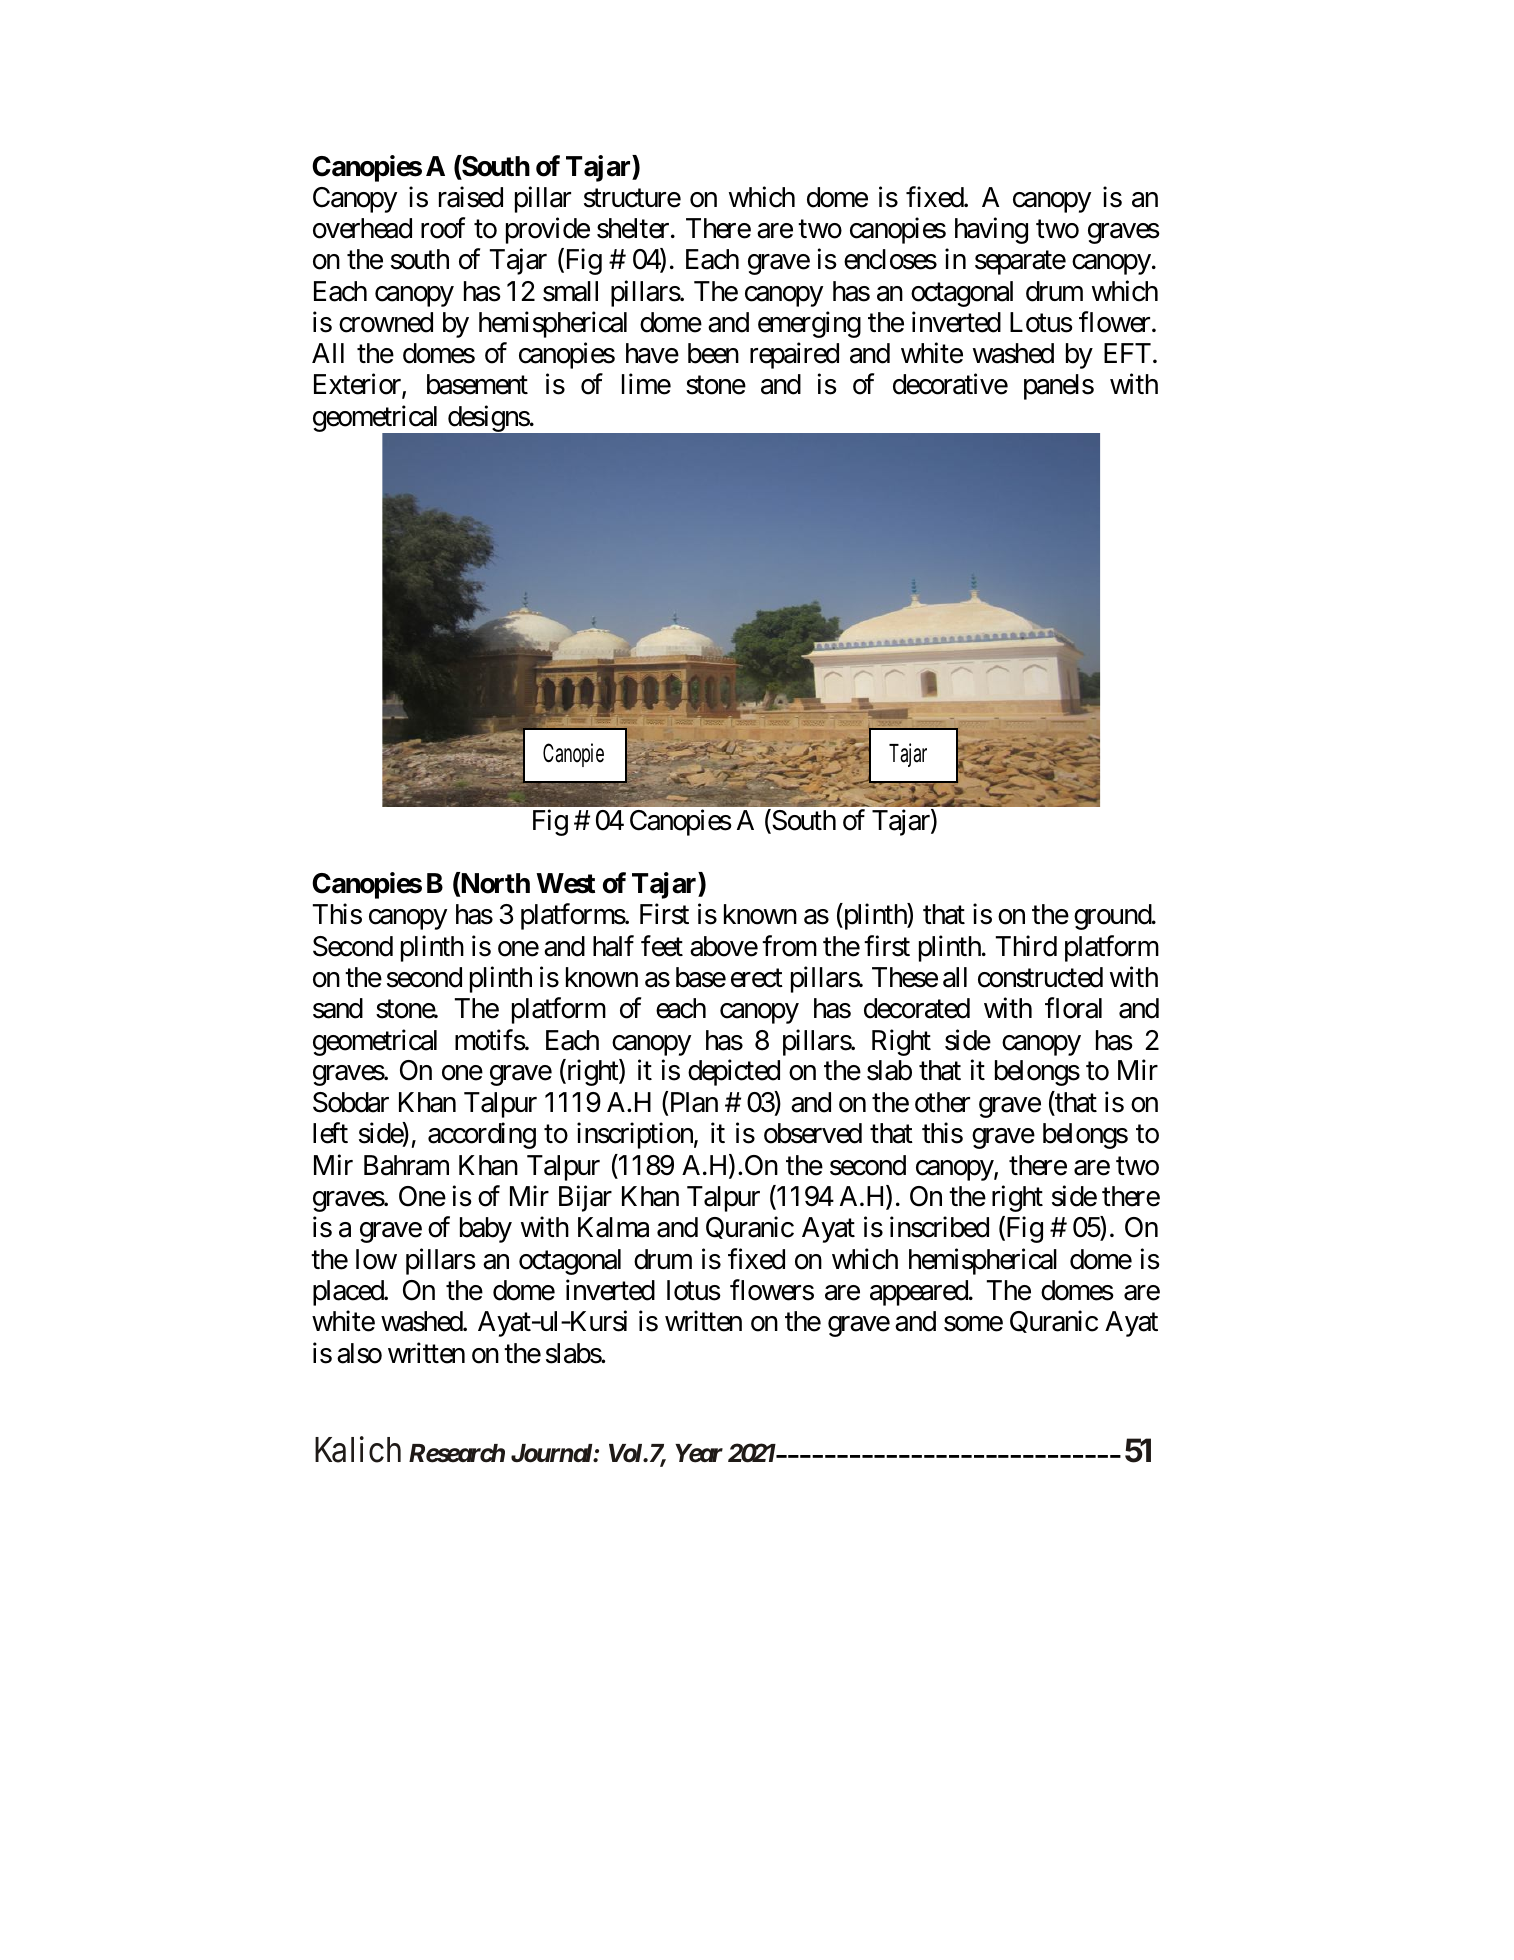 The height and width of the document is (1960, 1514). I want to click on shelter, so click(633, 228).
